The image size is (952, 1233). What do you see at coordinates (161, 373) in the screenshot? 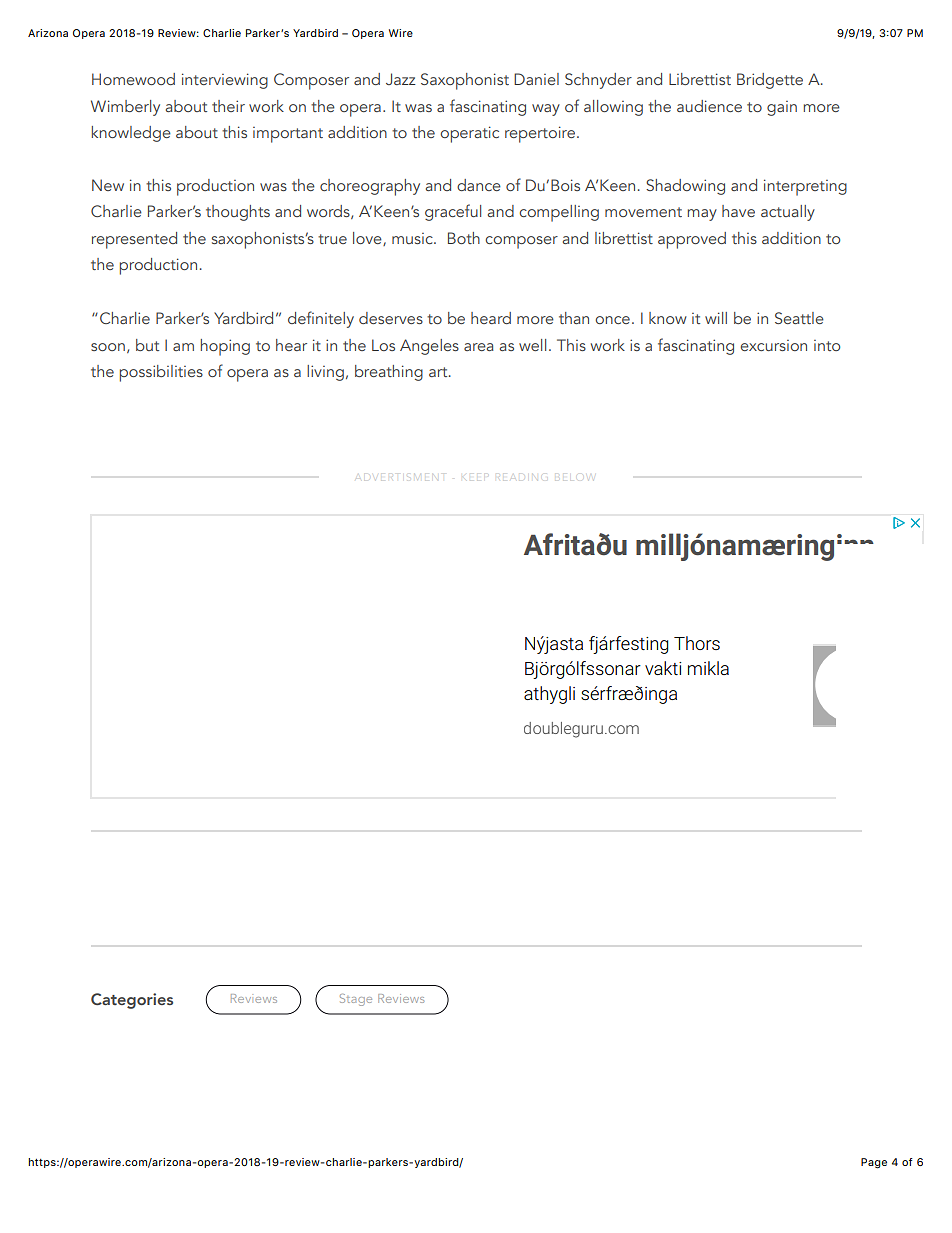
I see `possibilities` at bounding box center [161, 373].
